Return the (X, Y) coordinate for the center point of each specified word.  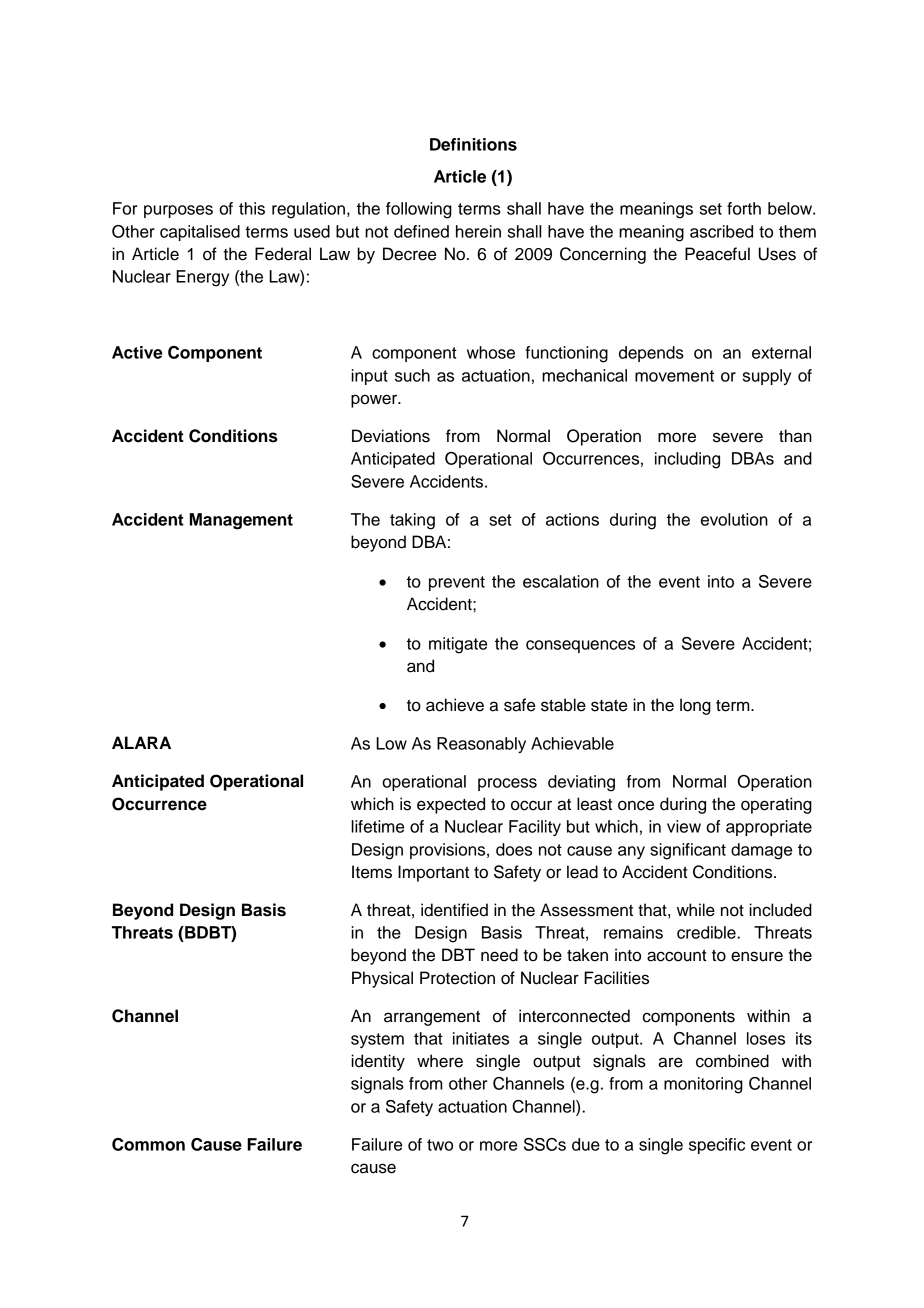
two (440, 1145)
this (252, 208)
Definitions (473, 144)
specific (717, 1146)
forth (744, 208)
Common (148, 1144)
